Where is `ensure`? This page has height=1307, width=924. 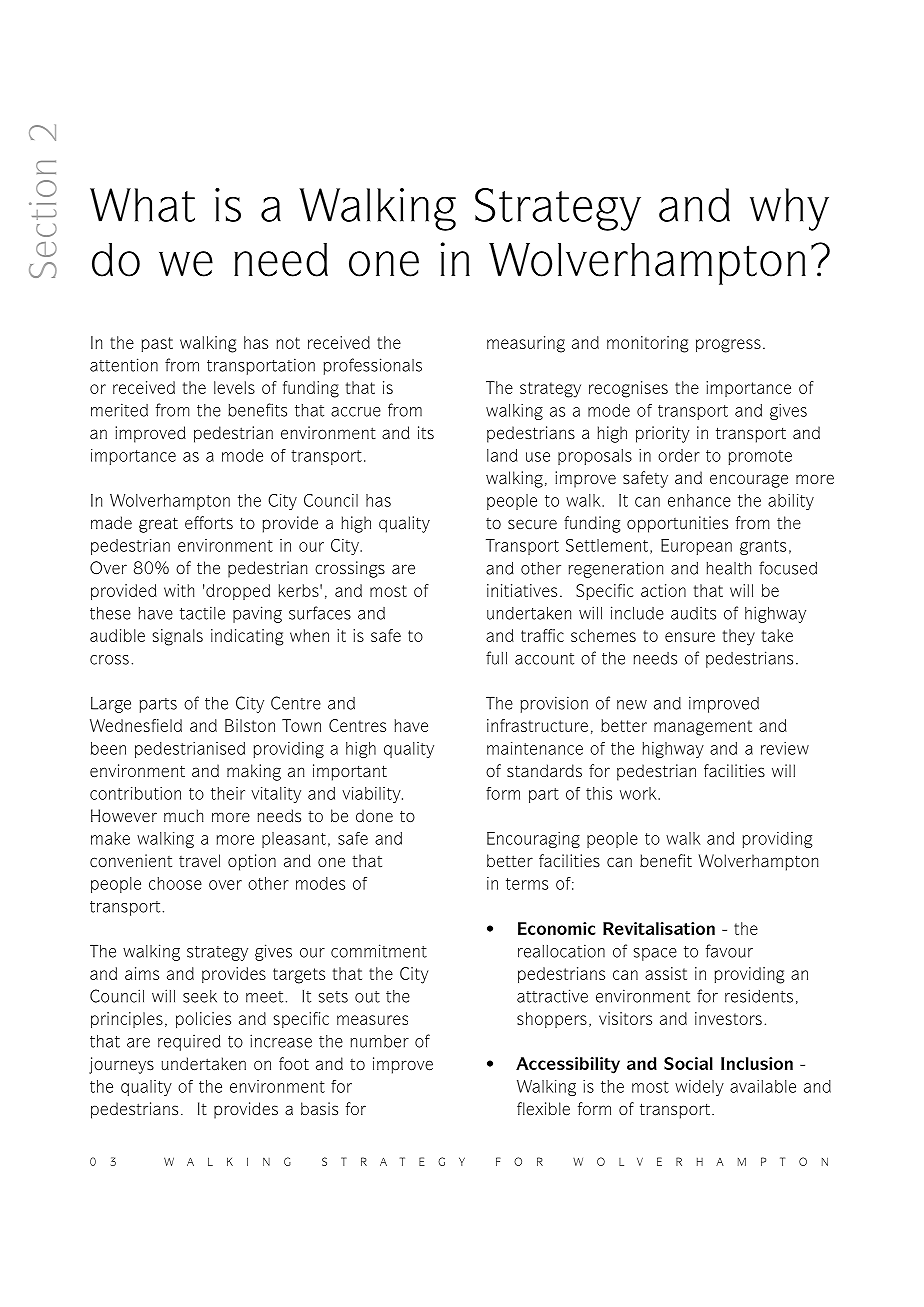
ensure is located at coordinates (690, 637).
